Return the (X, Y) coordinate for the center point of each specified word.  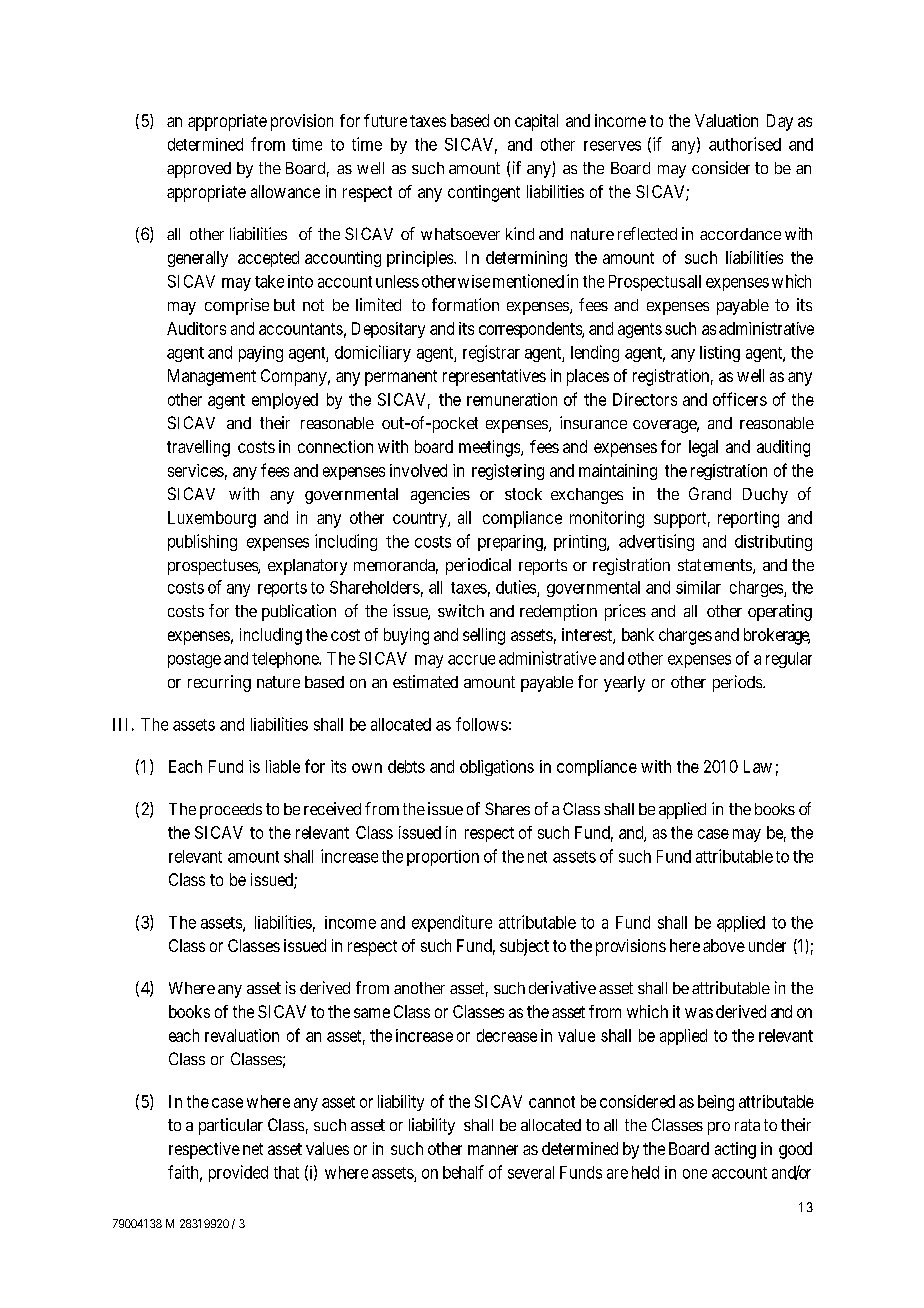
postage (194, 660)
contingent (484, 193)
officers (740, 399)
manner (493, 1150)
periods (737, 683)
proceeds (231, 811)
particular (231, 1126)
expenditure (452, 923)
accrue (471, 660)
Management (212, 377)
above (724, 945)
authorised (745, 144)
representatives (494, 377)
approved (199, 170)
